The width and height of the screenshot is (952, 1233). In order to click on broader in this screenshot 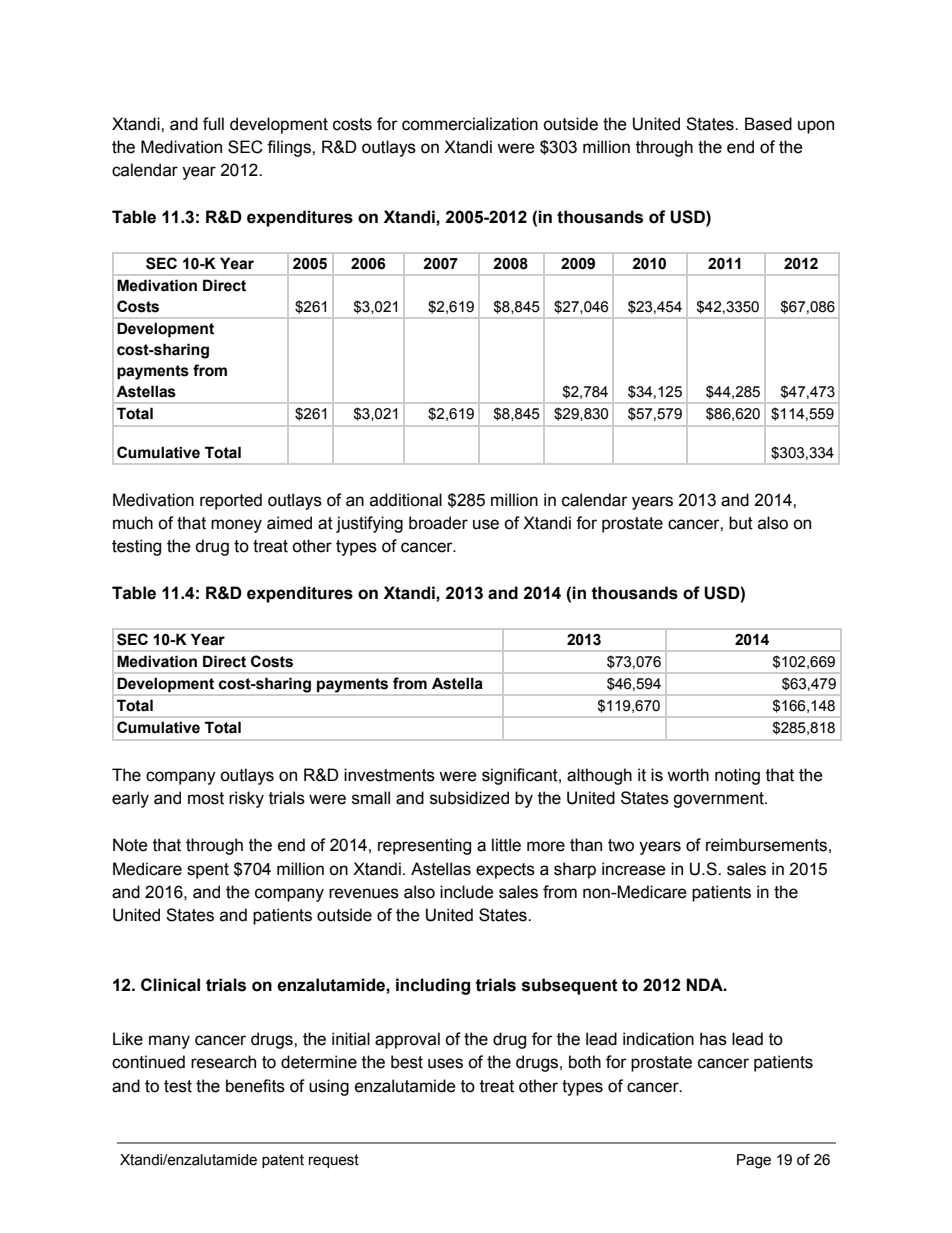, I will do `click(438, 523)`.
